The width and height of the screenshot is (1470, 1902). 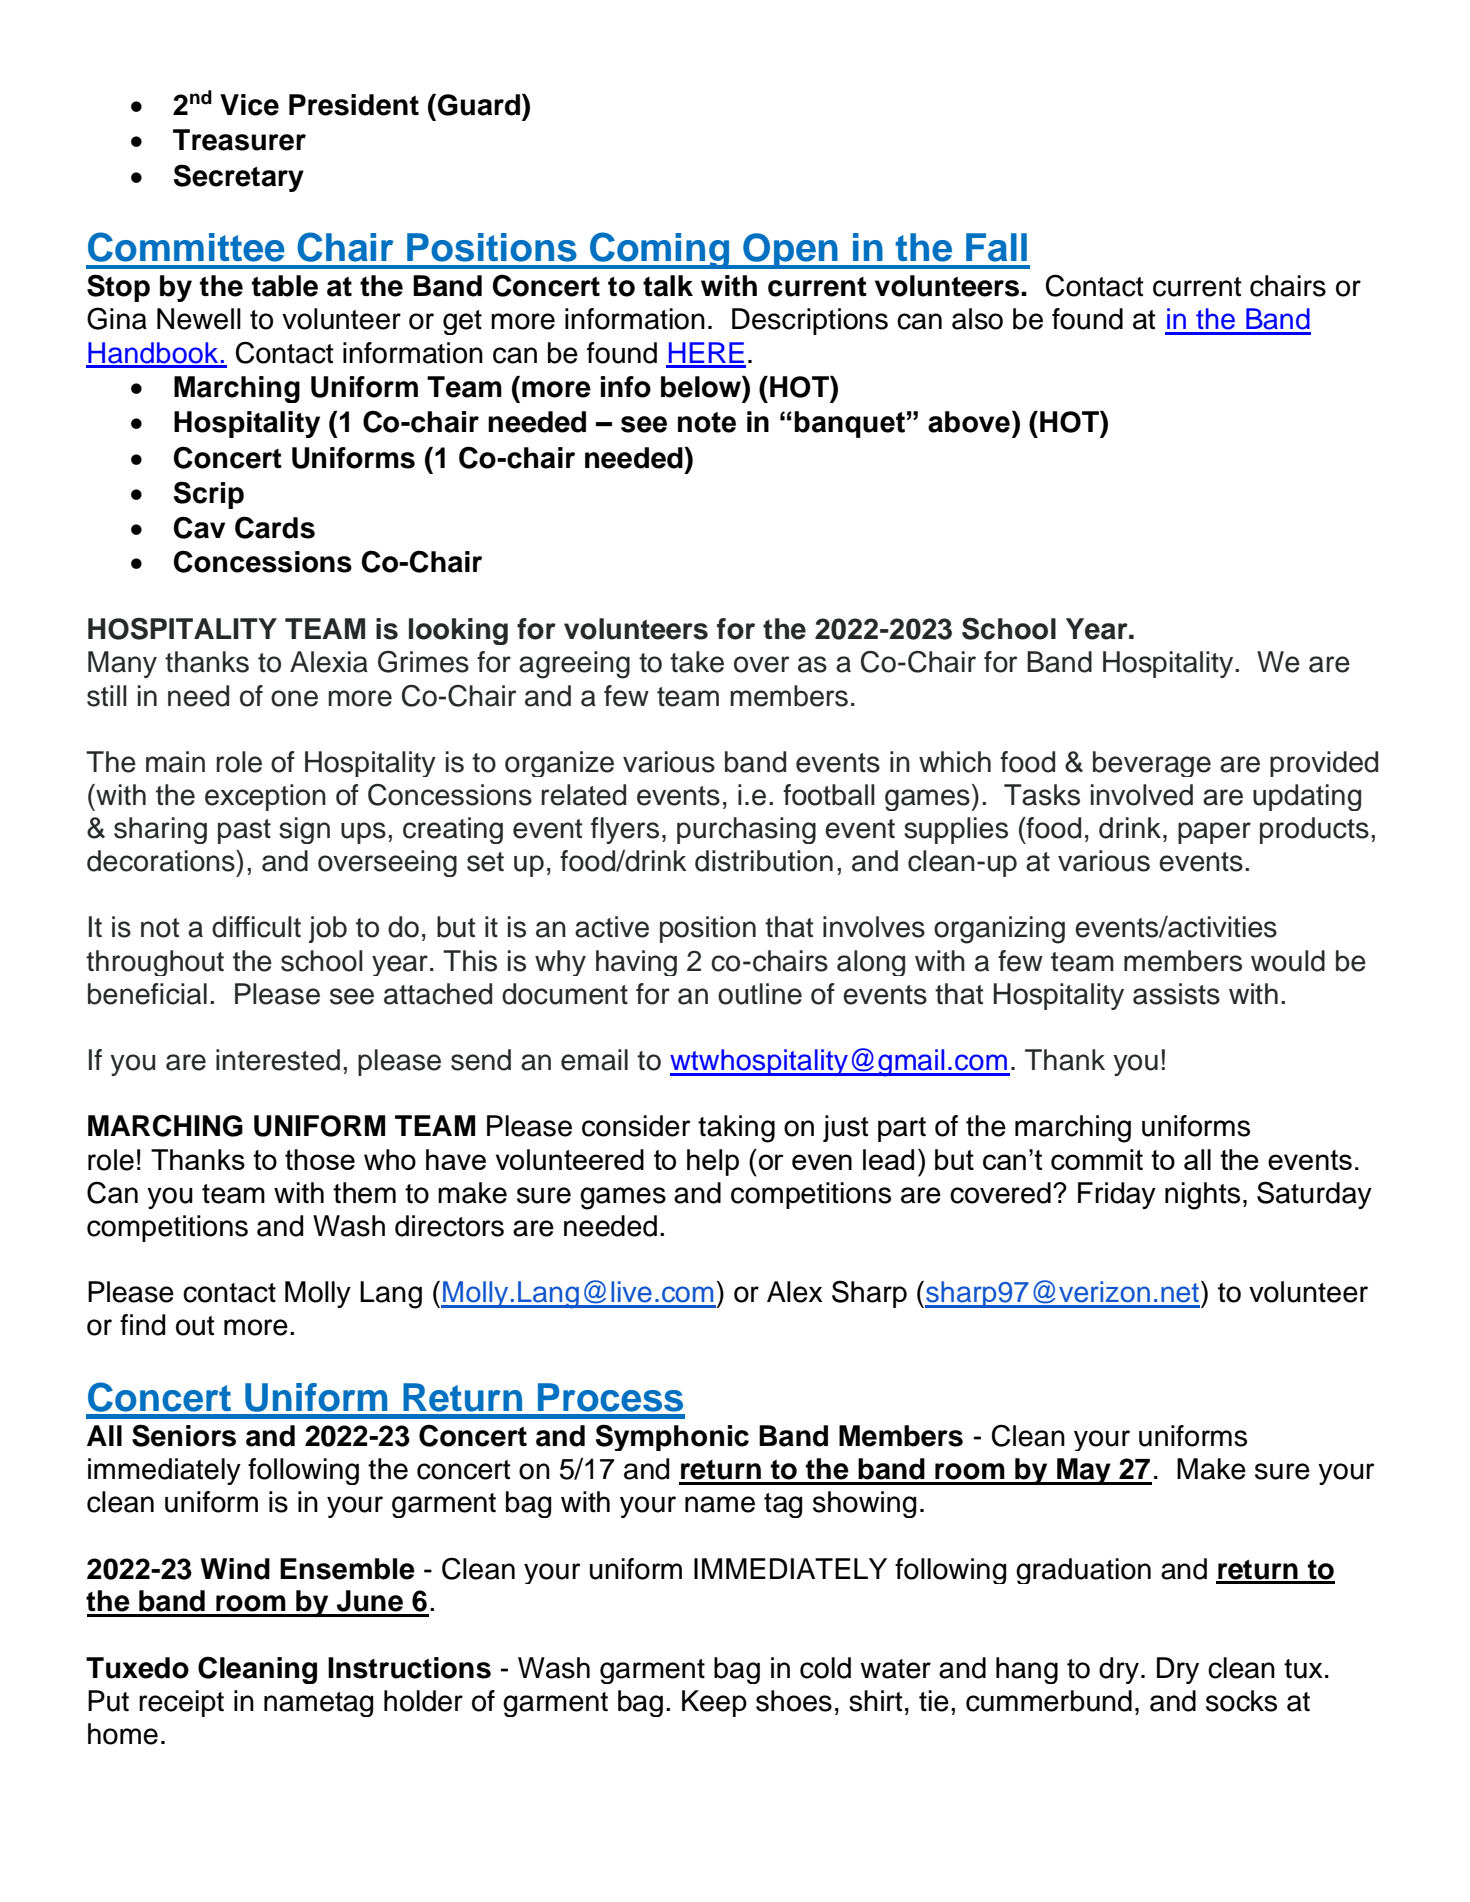 I want to click on nights, so click(x=1202, y=1196).
